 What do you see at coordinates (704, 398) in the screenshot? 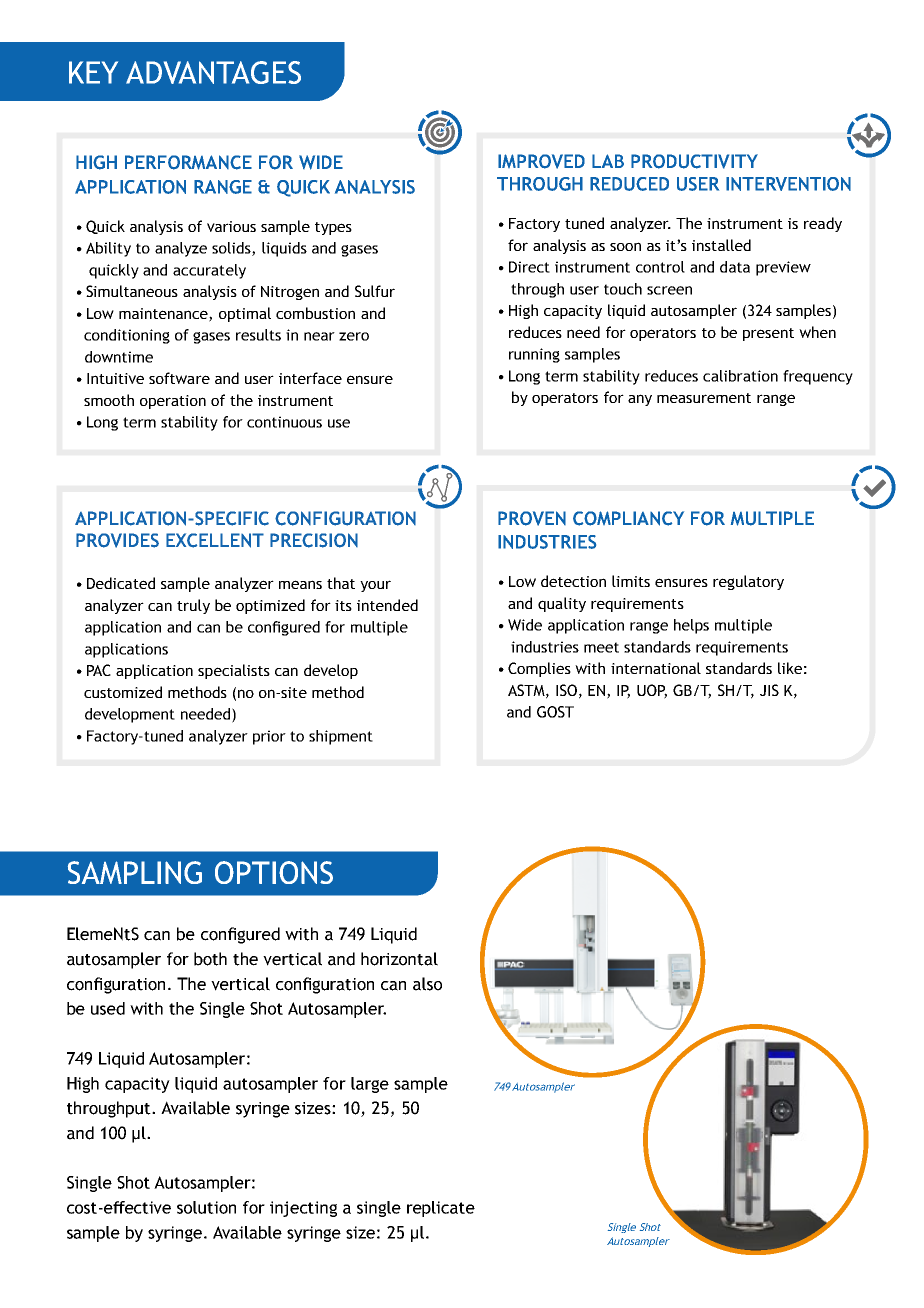
I see `measurement` at bounding box center [704, 398].
